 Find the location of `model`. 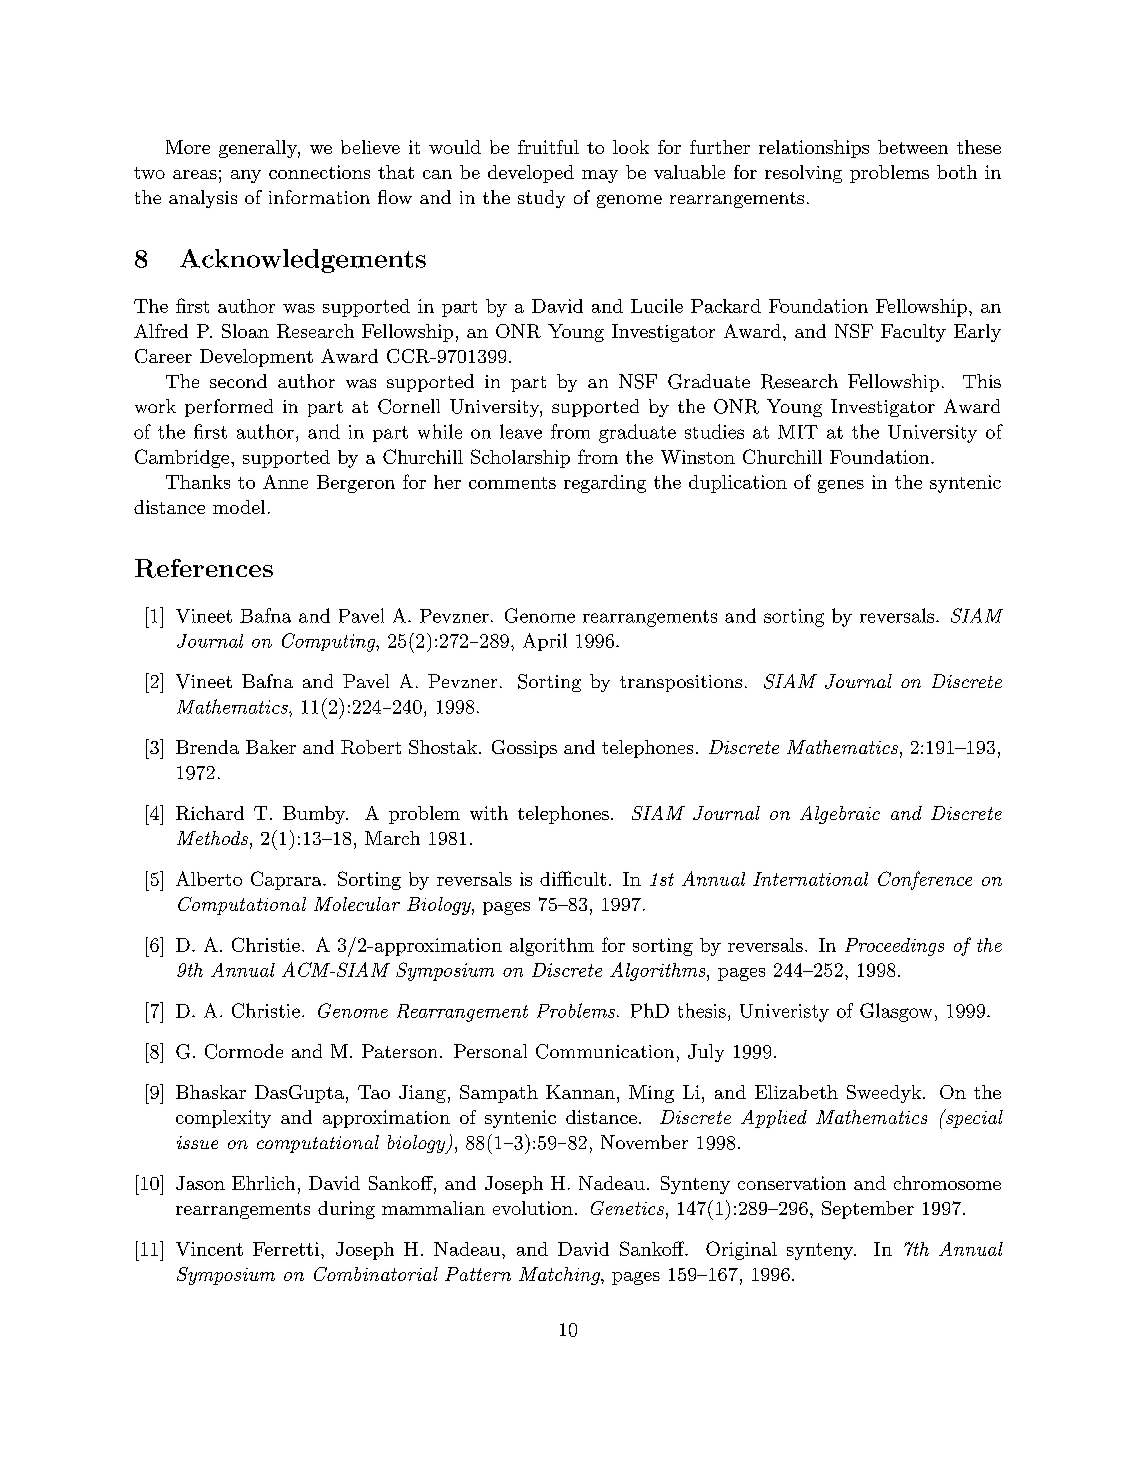

model is located at coordinates (239, 507).
